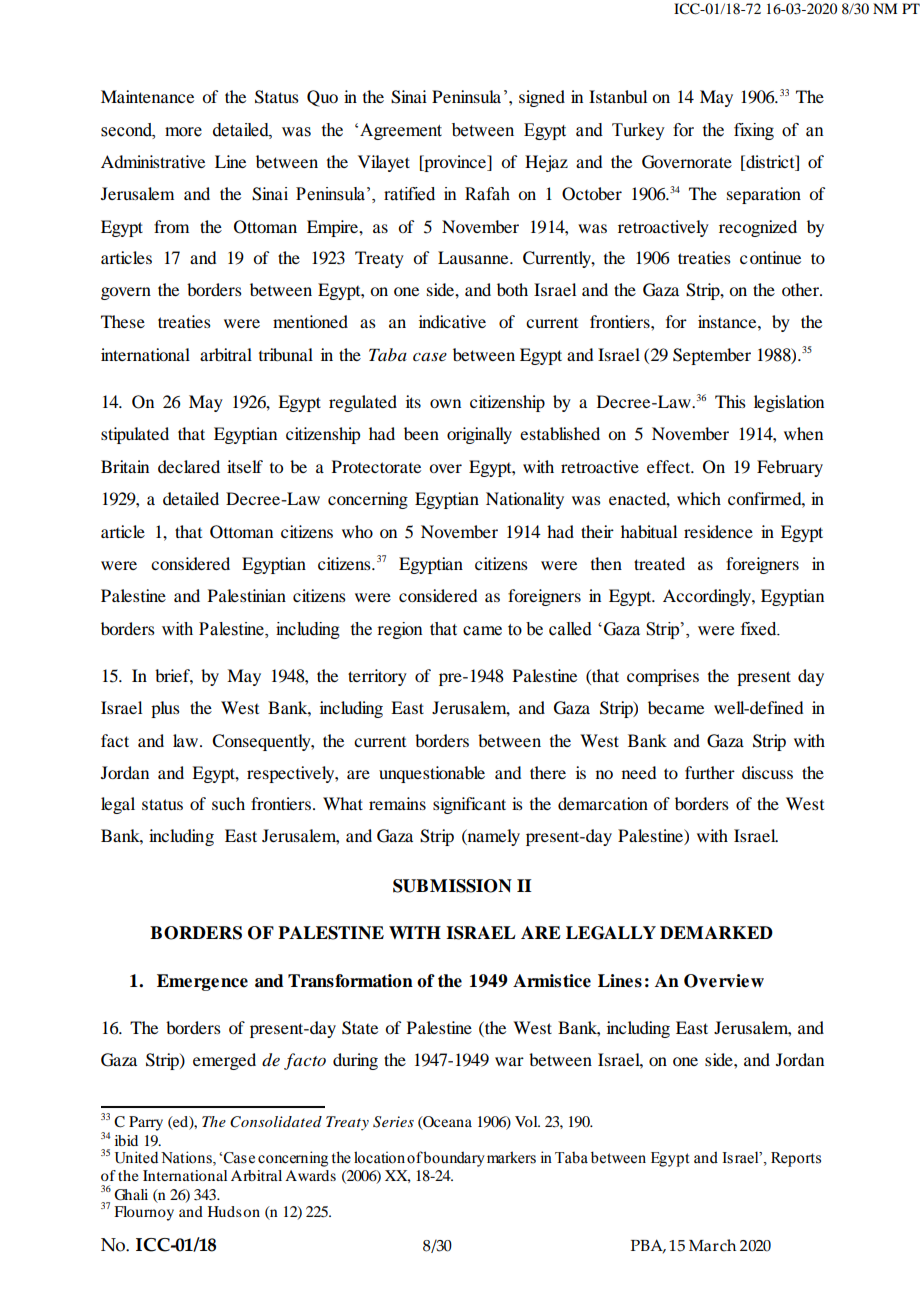  Describe the element at coordinates (455, 163) in the screenshot. I see `province` at that location.
